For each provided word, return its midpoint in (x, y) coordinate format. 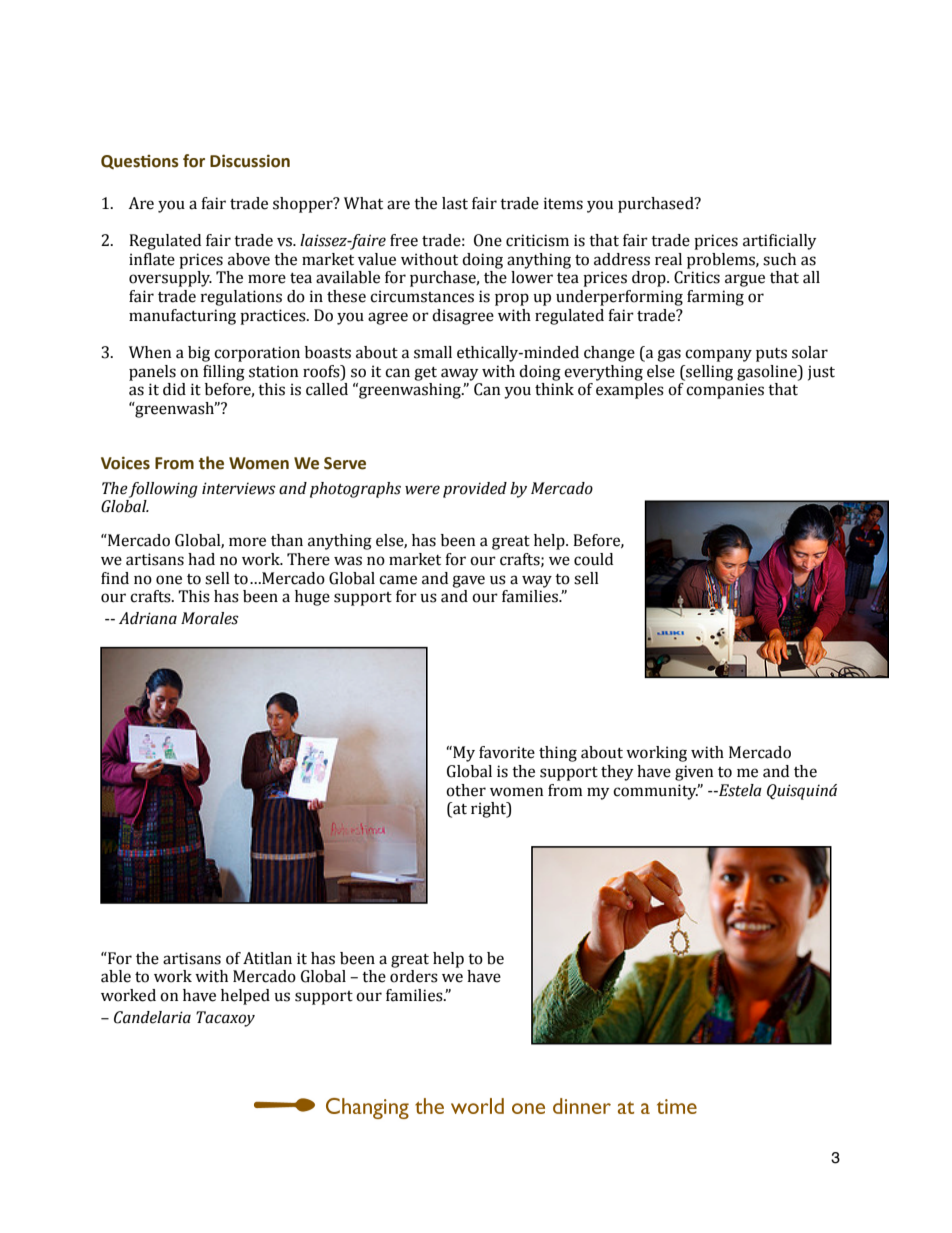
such (779, 259)
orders (414, 976)
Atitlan (267, 958)
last (455, 203)
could (593, 559)
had (201, 559)
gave (468, 581)
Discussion (250, 161)
